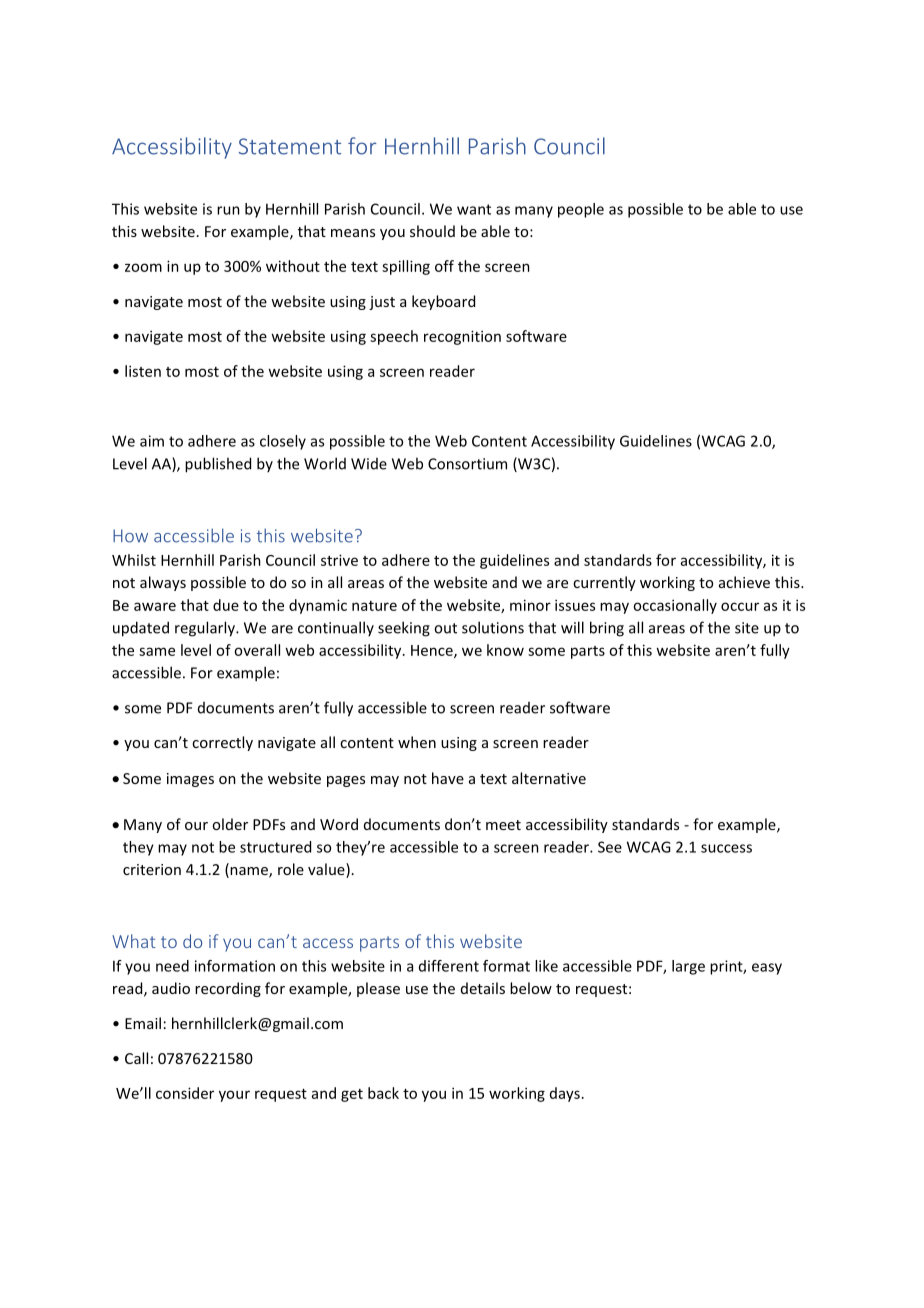 The width and height of the screenshot is (924, 1308). I want to click on Hence, so click(433, 651).
